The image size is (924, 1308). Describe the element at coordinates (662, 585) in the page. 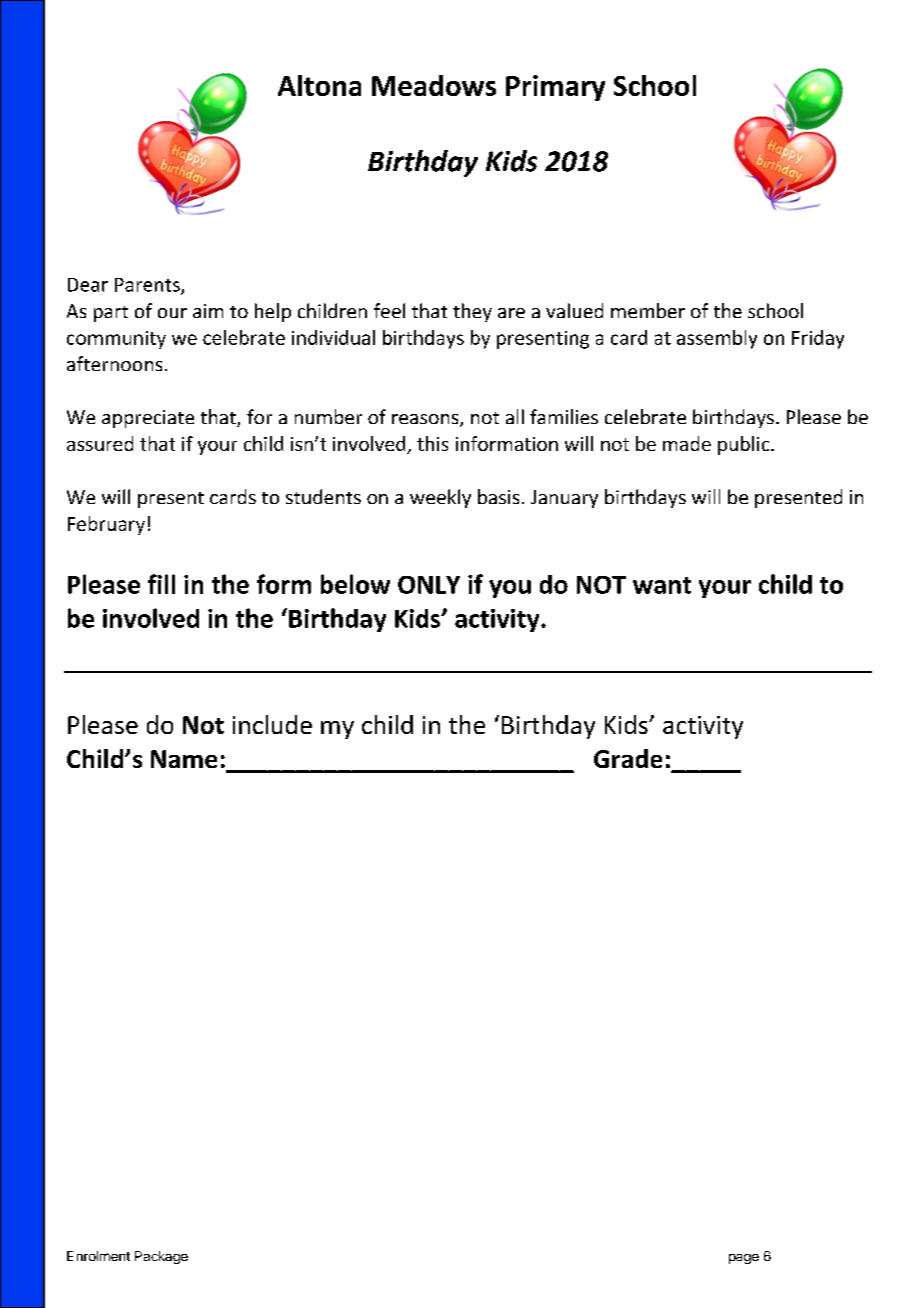

I see `want` at that location.
